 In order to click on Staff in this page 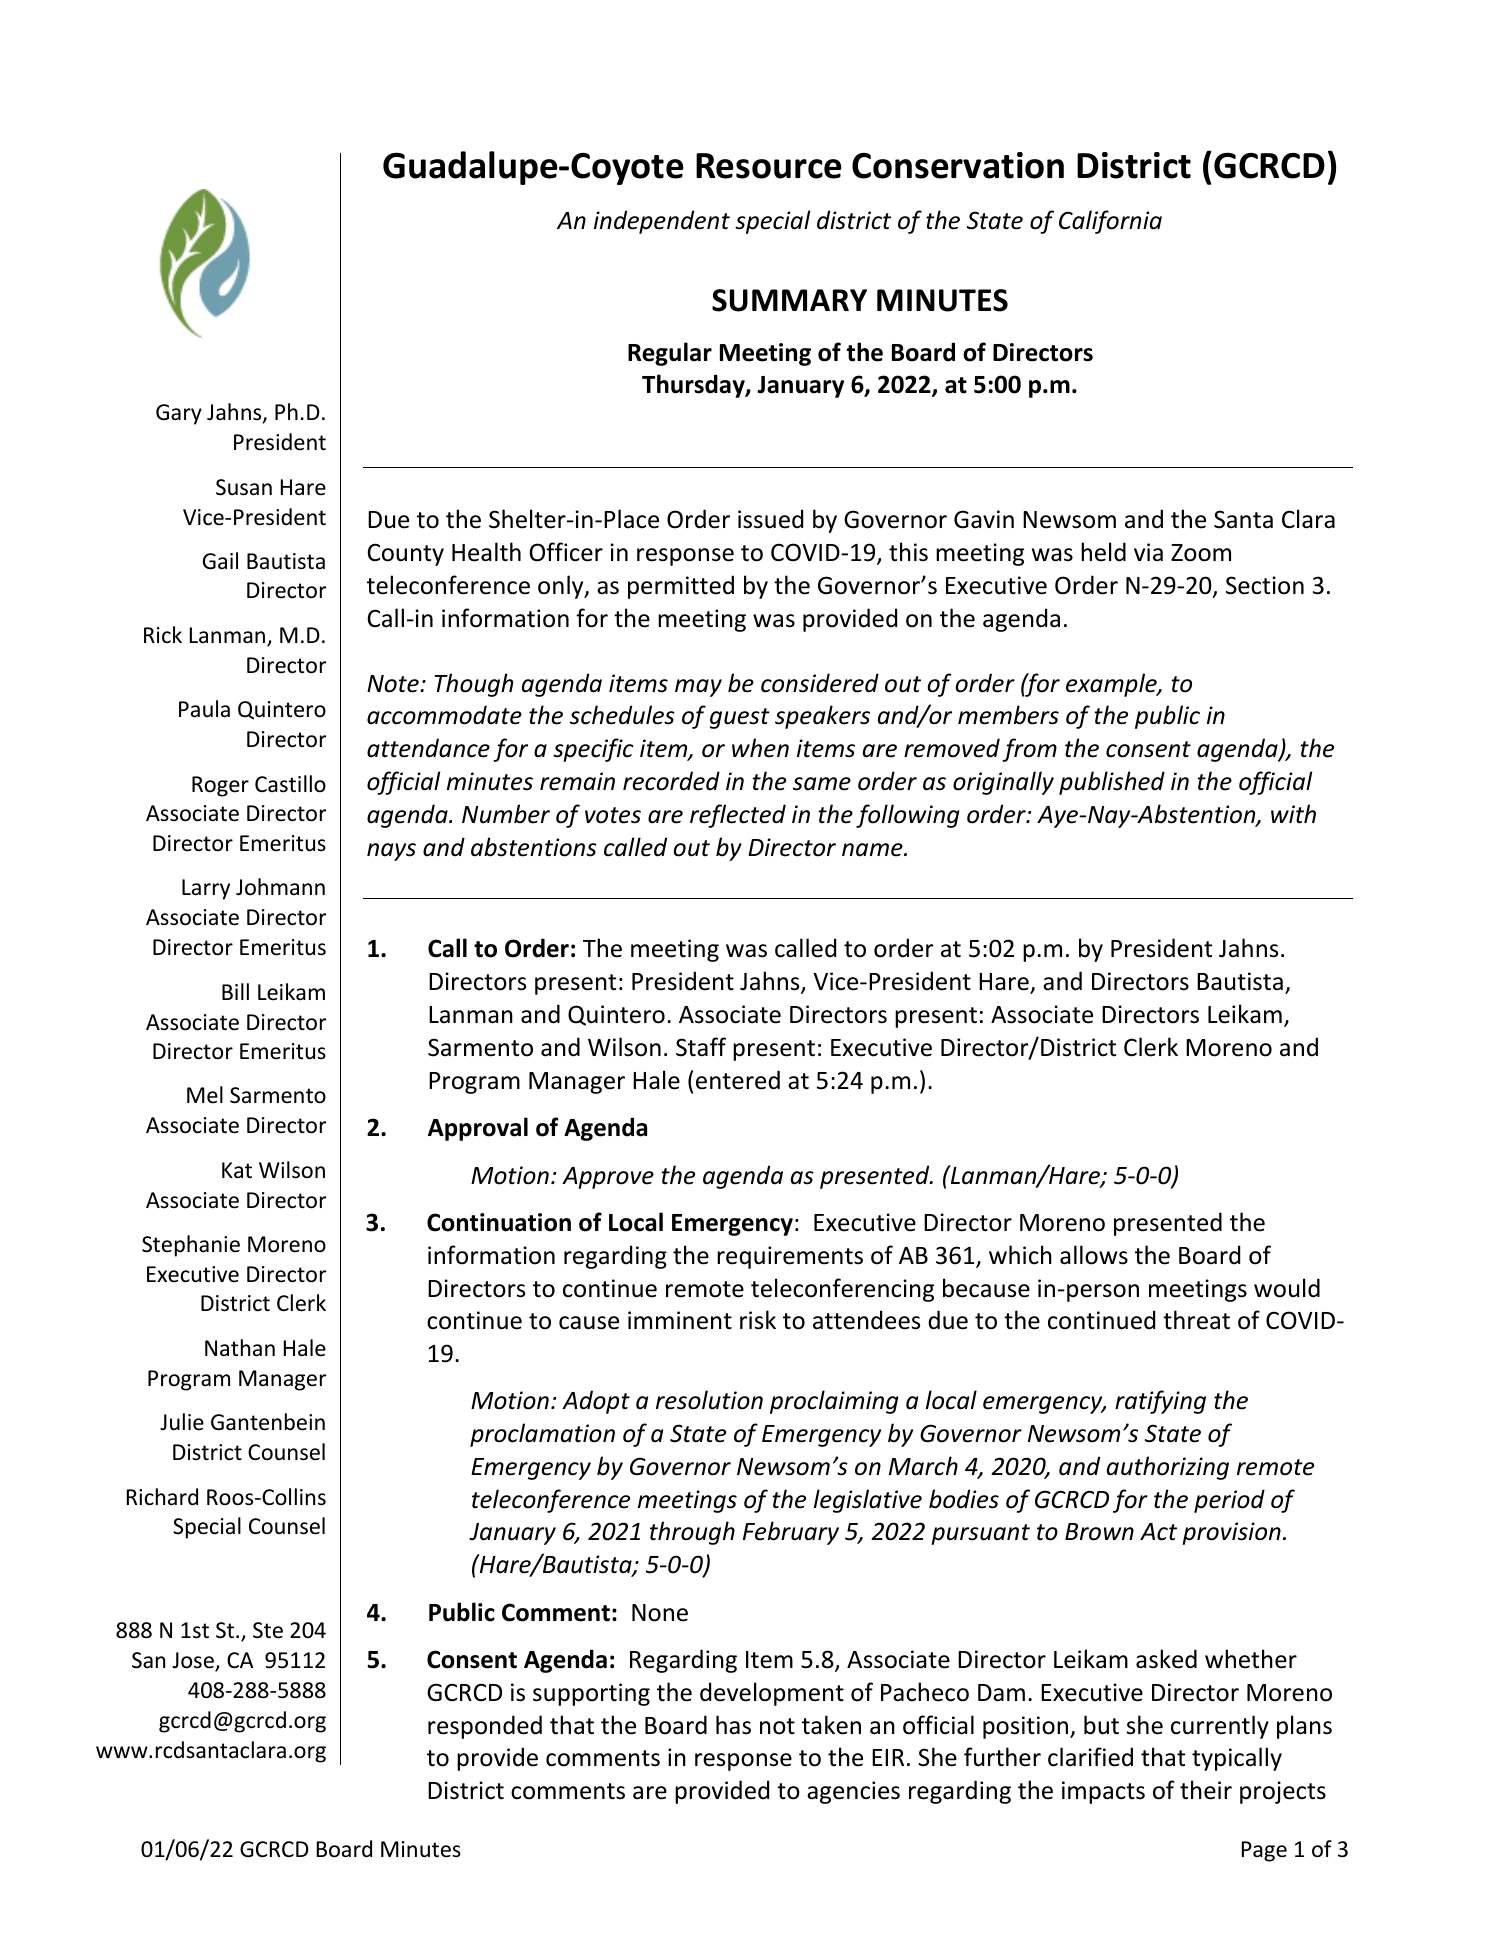, I will do `click(701, 1047)`.
